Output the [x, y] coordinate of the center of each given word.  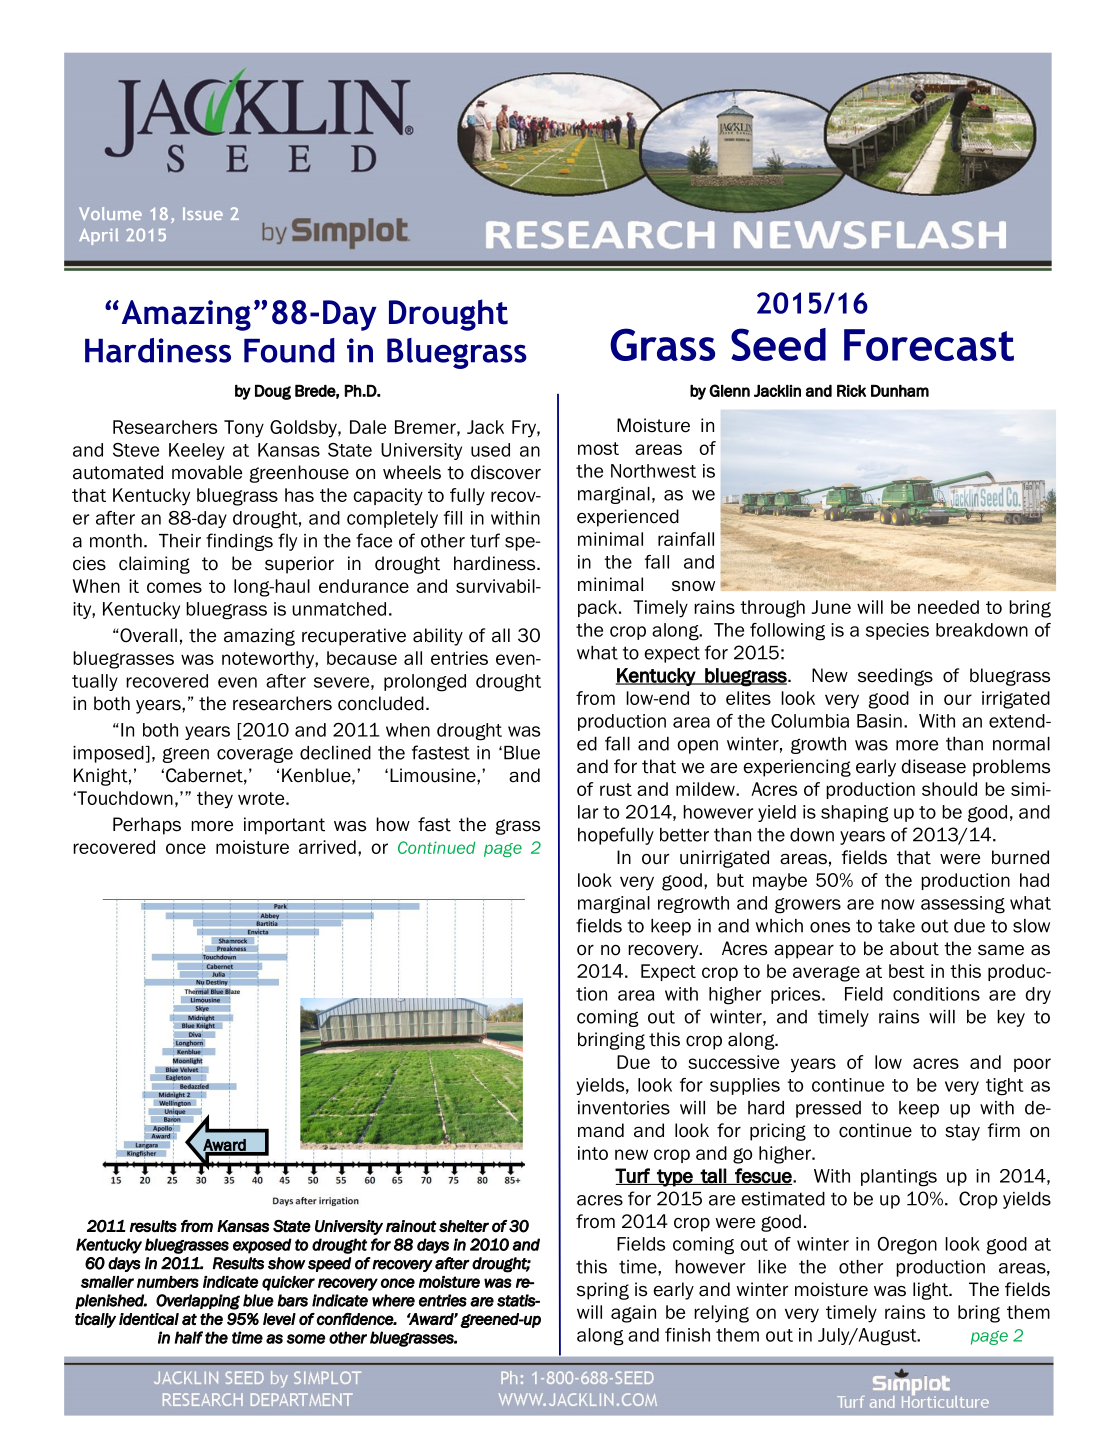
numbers [168, 1282]
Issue [203, 213]
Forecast [929, 345]
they [215, 800]
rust [616, 789]
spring [603, 1291]
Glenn [729, 390]
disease [933, 766]
